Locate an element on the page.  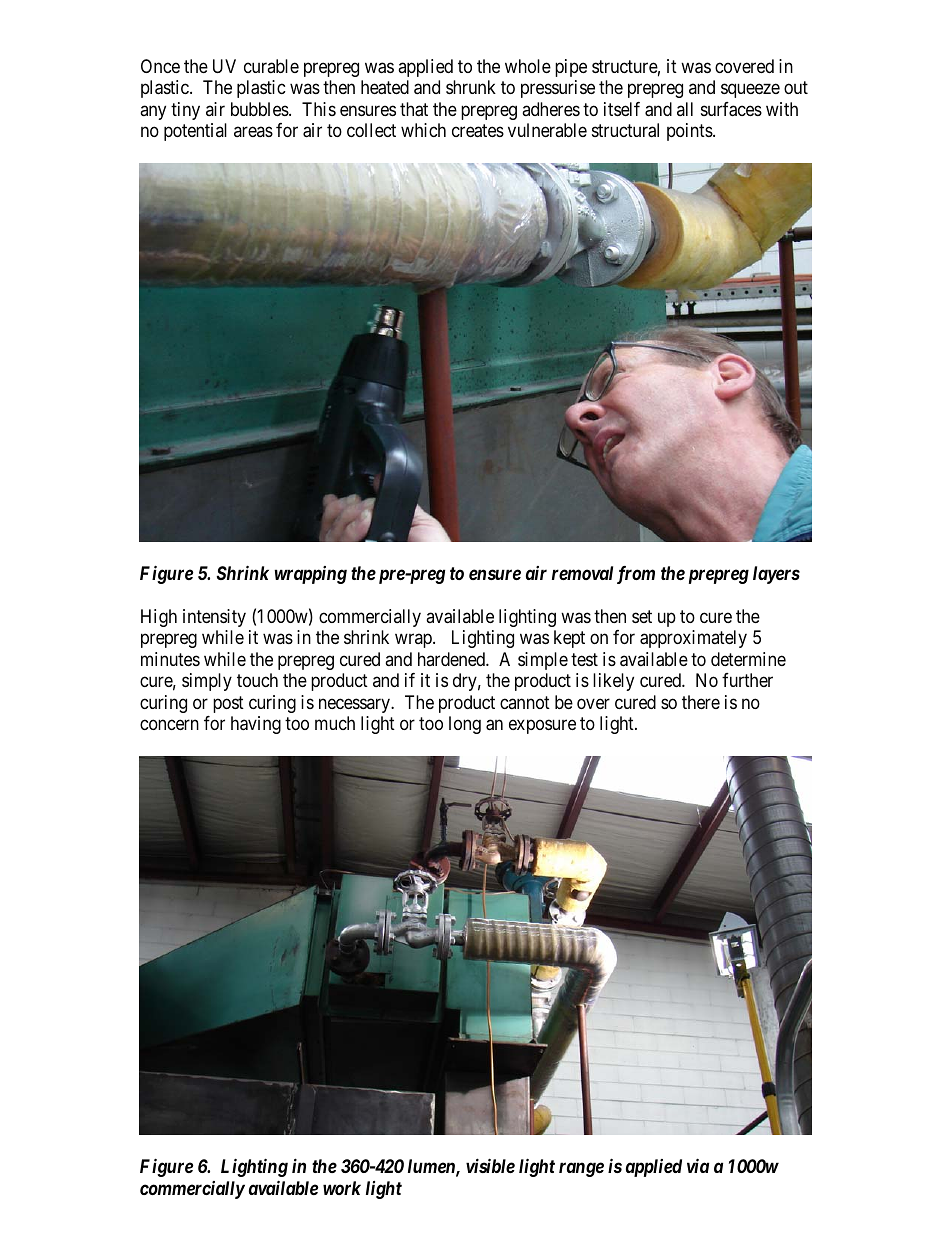
there is located at coordinates (701, 702).
